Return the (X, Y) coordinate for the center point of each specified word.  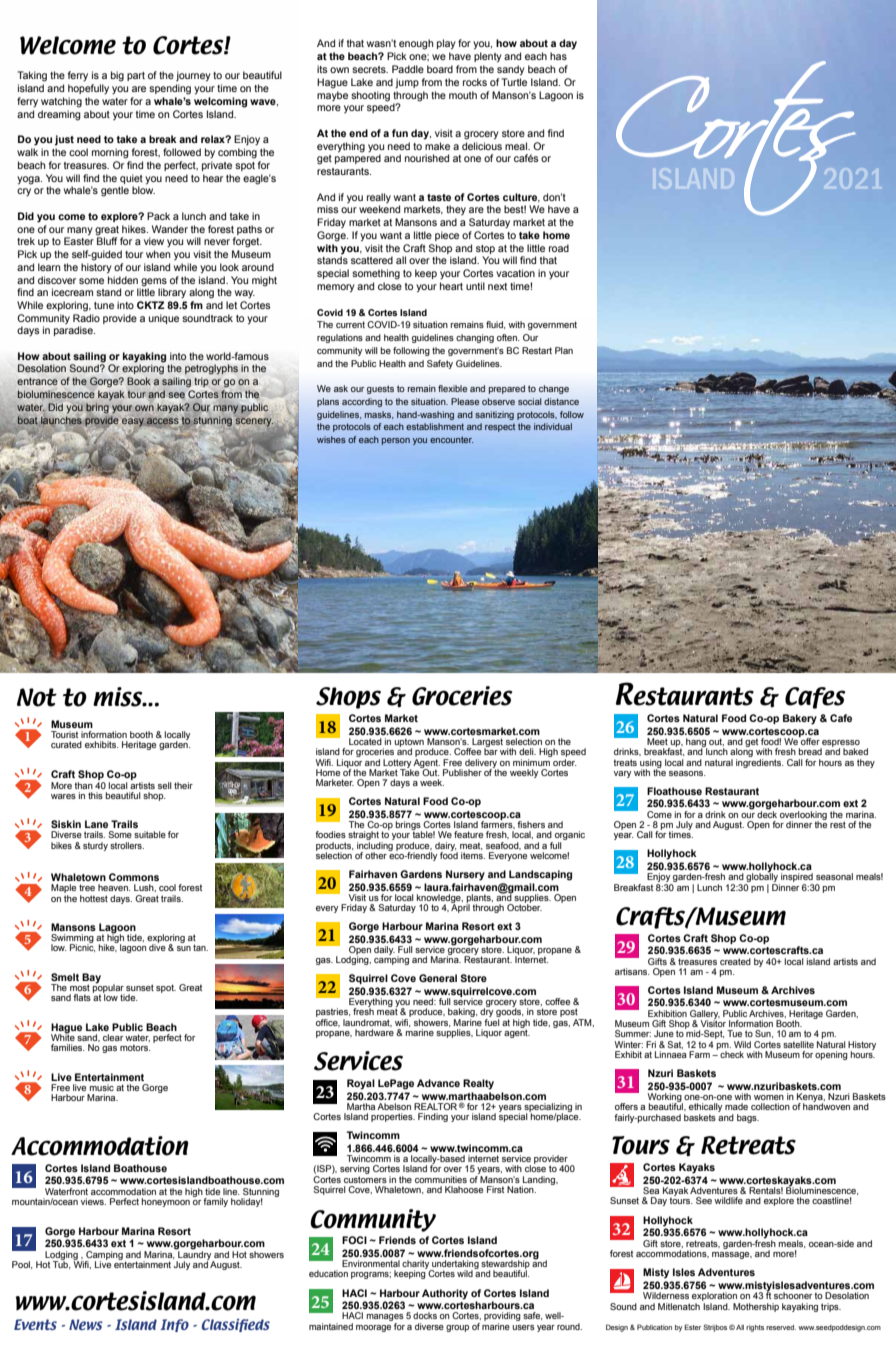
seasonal (834, 876)
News (86, 1324)
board (440, 69)
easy (133, 422)
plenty (488, 57)
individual (553, 426)
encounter (451, 439)
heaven (114, 887)
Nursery (465, 875)
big (117, 76)
